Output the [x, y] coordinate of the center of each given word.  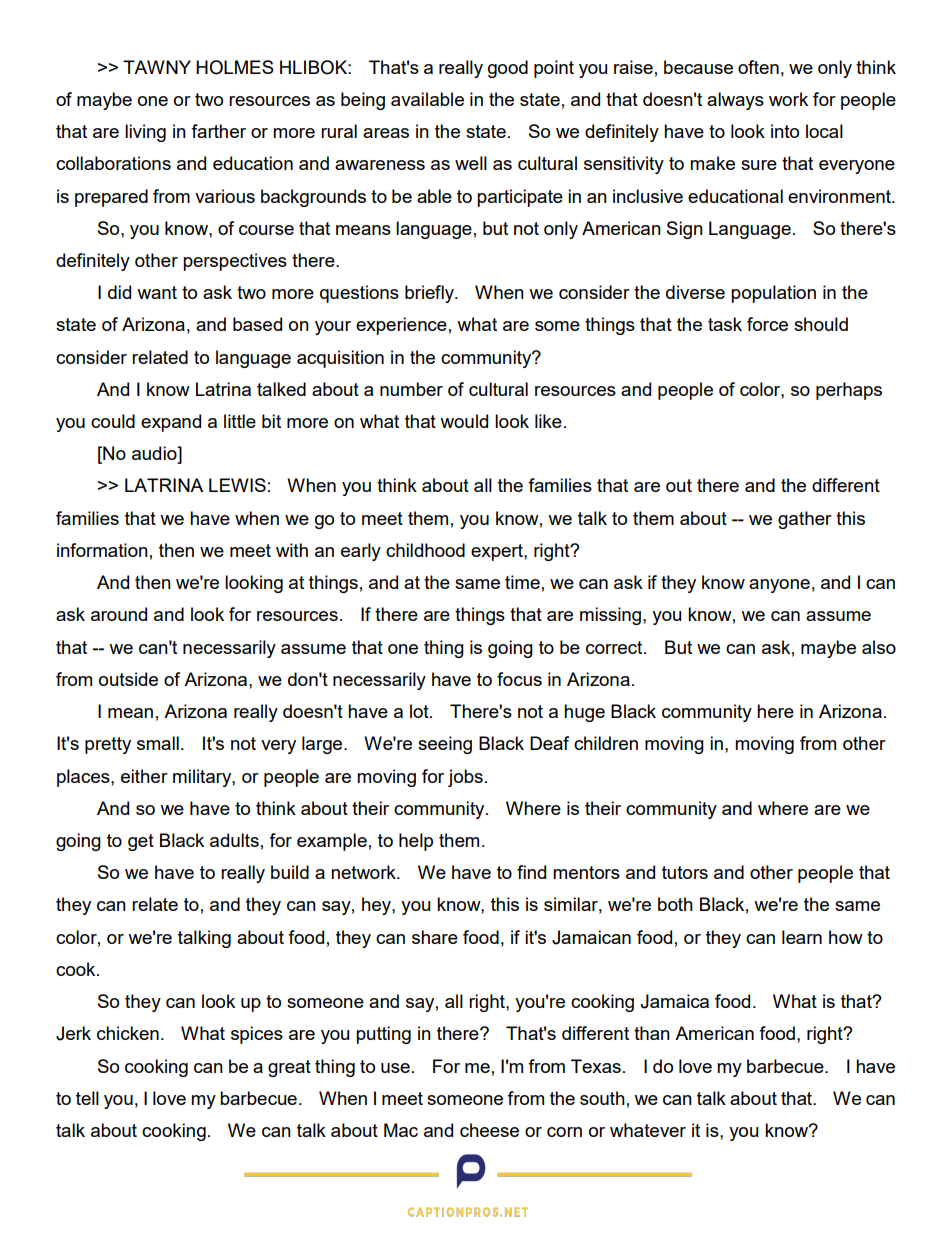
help [416, 842]
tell [87, 1098]
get [141, 842]
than [652, 1033]
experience [401, 326]
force [767, 324]
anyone [779, 586]
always [735, 101]
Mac [401, 1130]
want [157, 292]
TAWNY [157, 67]
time [522, 582]
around [119, 614]
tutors [685, 872]
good [508, 69]
